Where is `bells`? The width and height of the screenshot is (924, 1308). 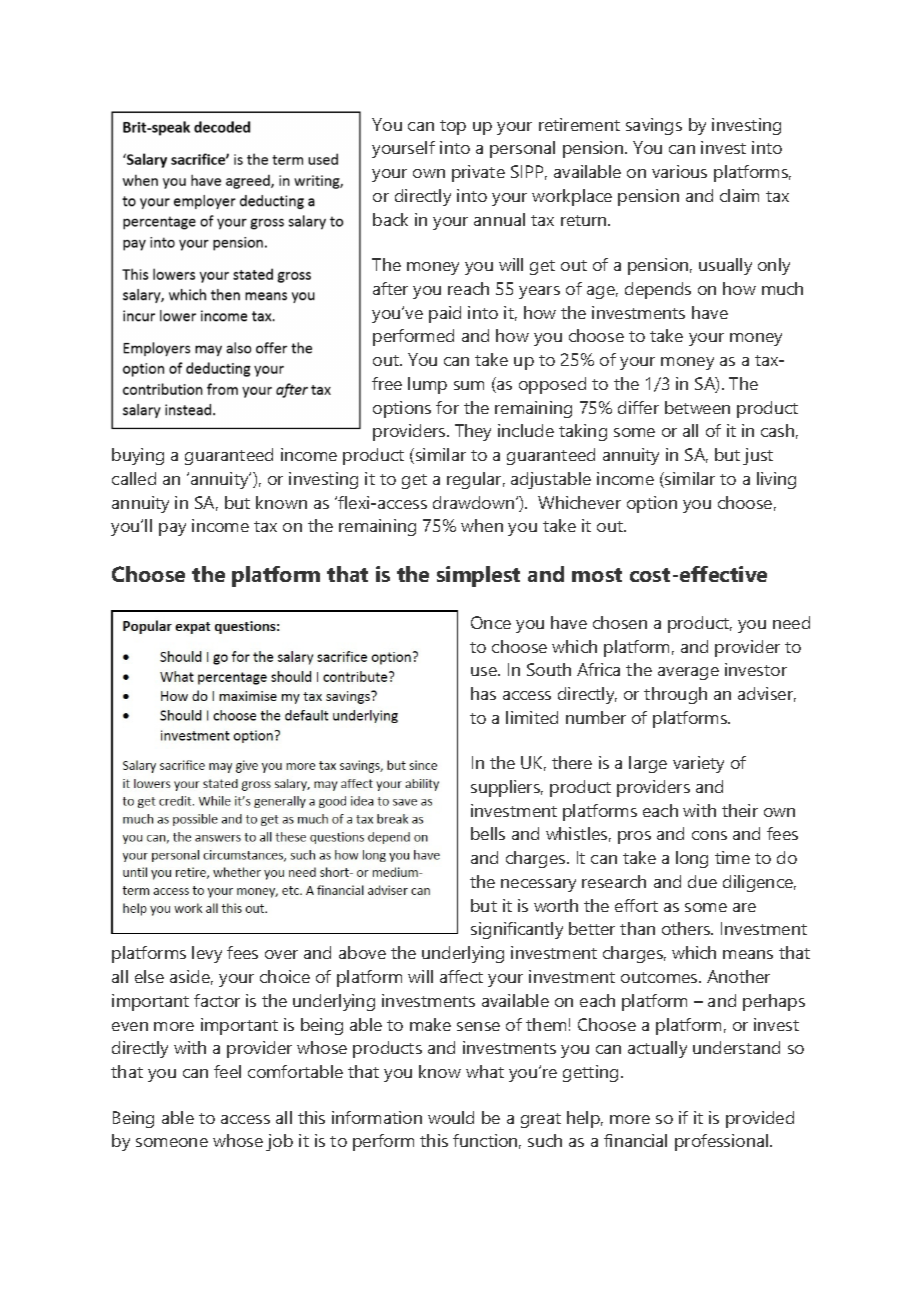 bells is located at coordinates (488, 833).
